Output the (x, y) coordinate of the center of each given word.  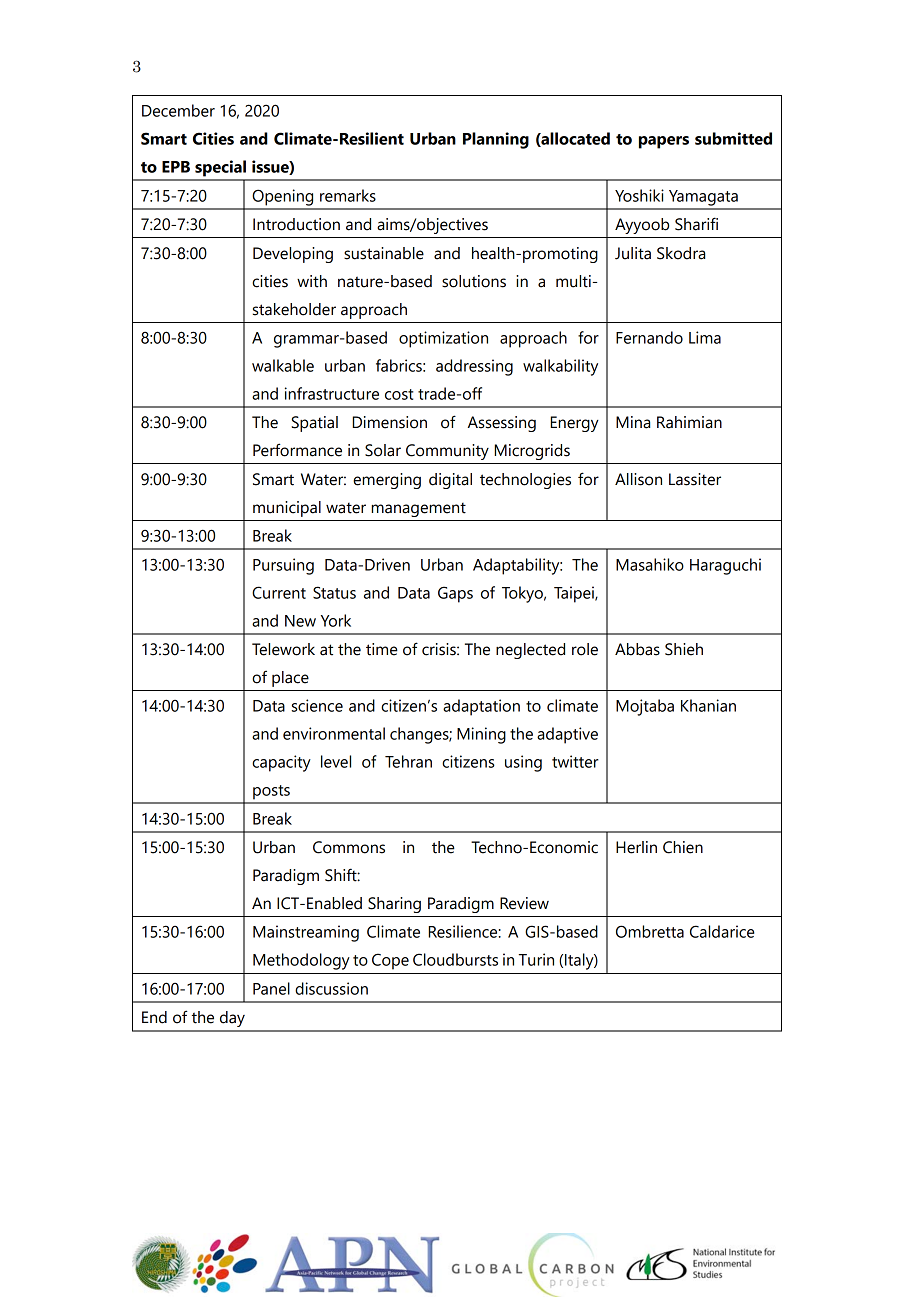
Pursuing (283, 566)
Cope (390, 961)
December (178, 110)
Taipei (575, 594)
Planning (496, 140)
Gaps (455, 594)
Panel (271, 988)
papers (664, 142)
